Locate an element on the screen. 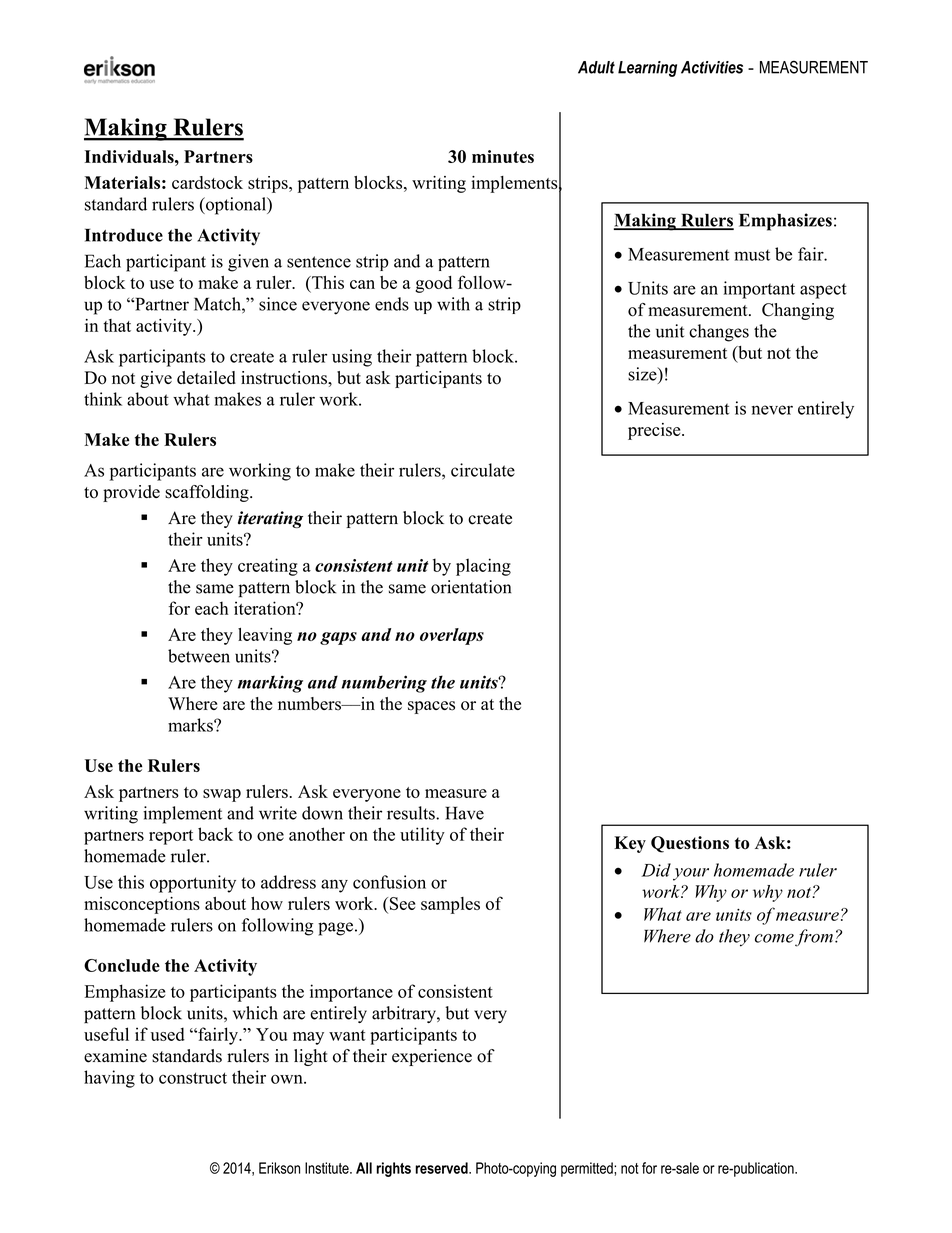 This screenshot has height=1233, width=952. optional is located at coordinates (236, 206).
